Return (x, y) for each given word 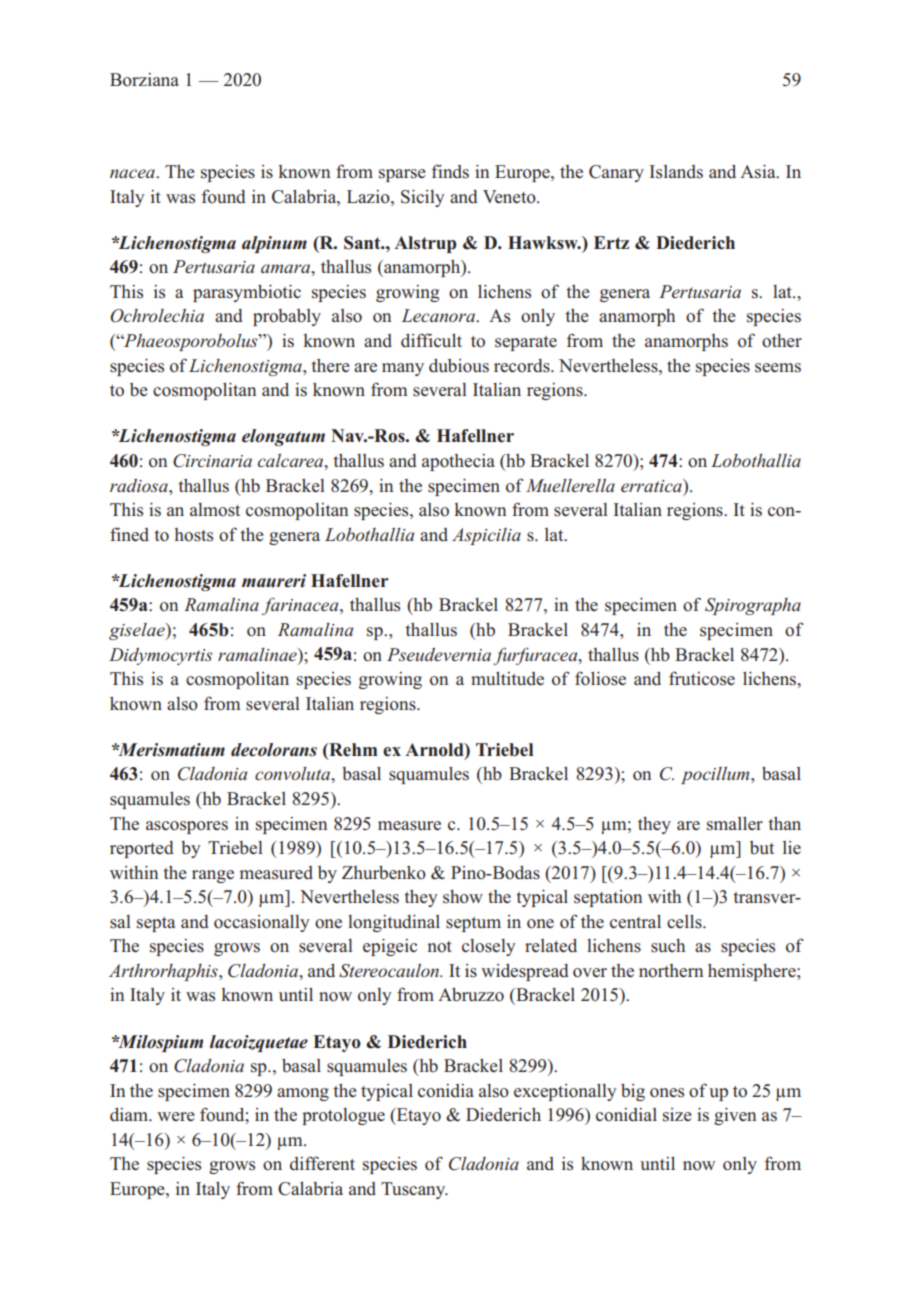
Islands (676, 172)
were (176, 1116)
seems (778, 368)
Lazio (369, 197)
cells (685, 921)
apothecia (458, 462)
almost (215, 510)
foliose (600, 678)
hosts (193, 535)
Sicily (423, 198)
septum (473, 924)
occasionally (262, 923)
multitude (507, 678)
